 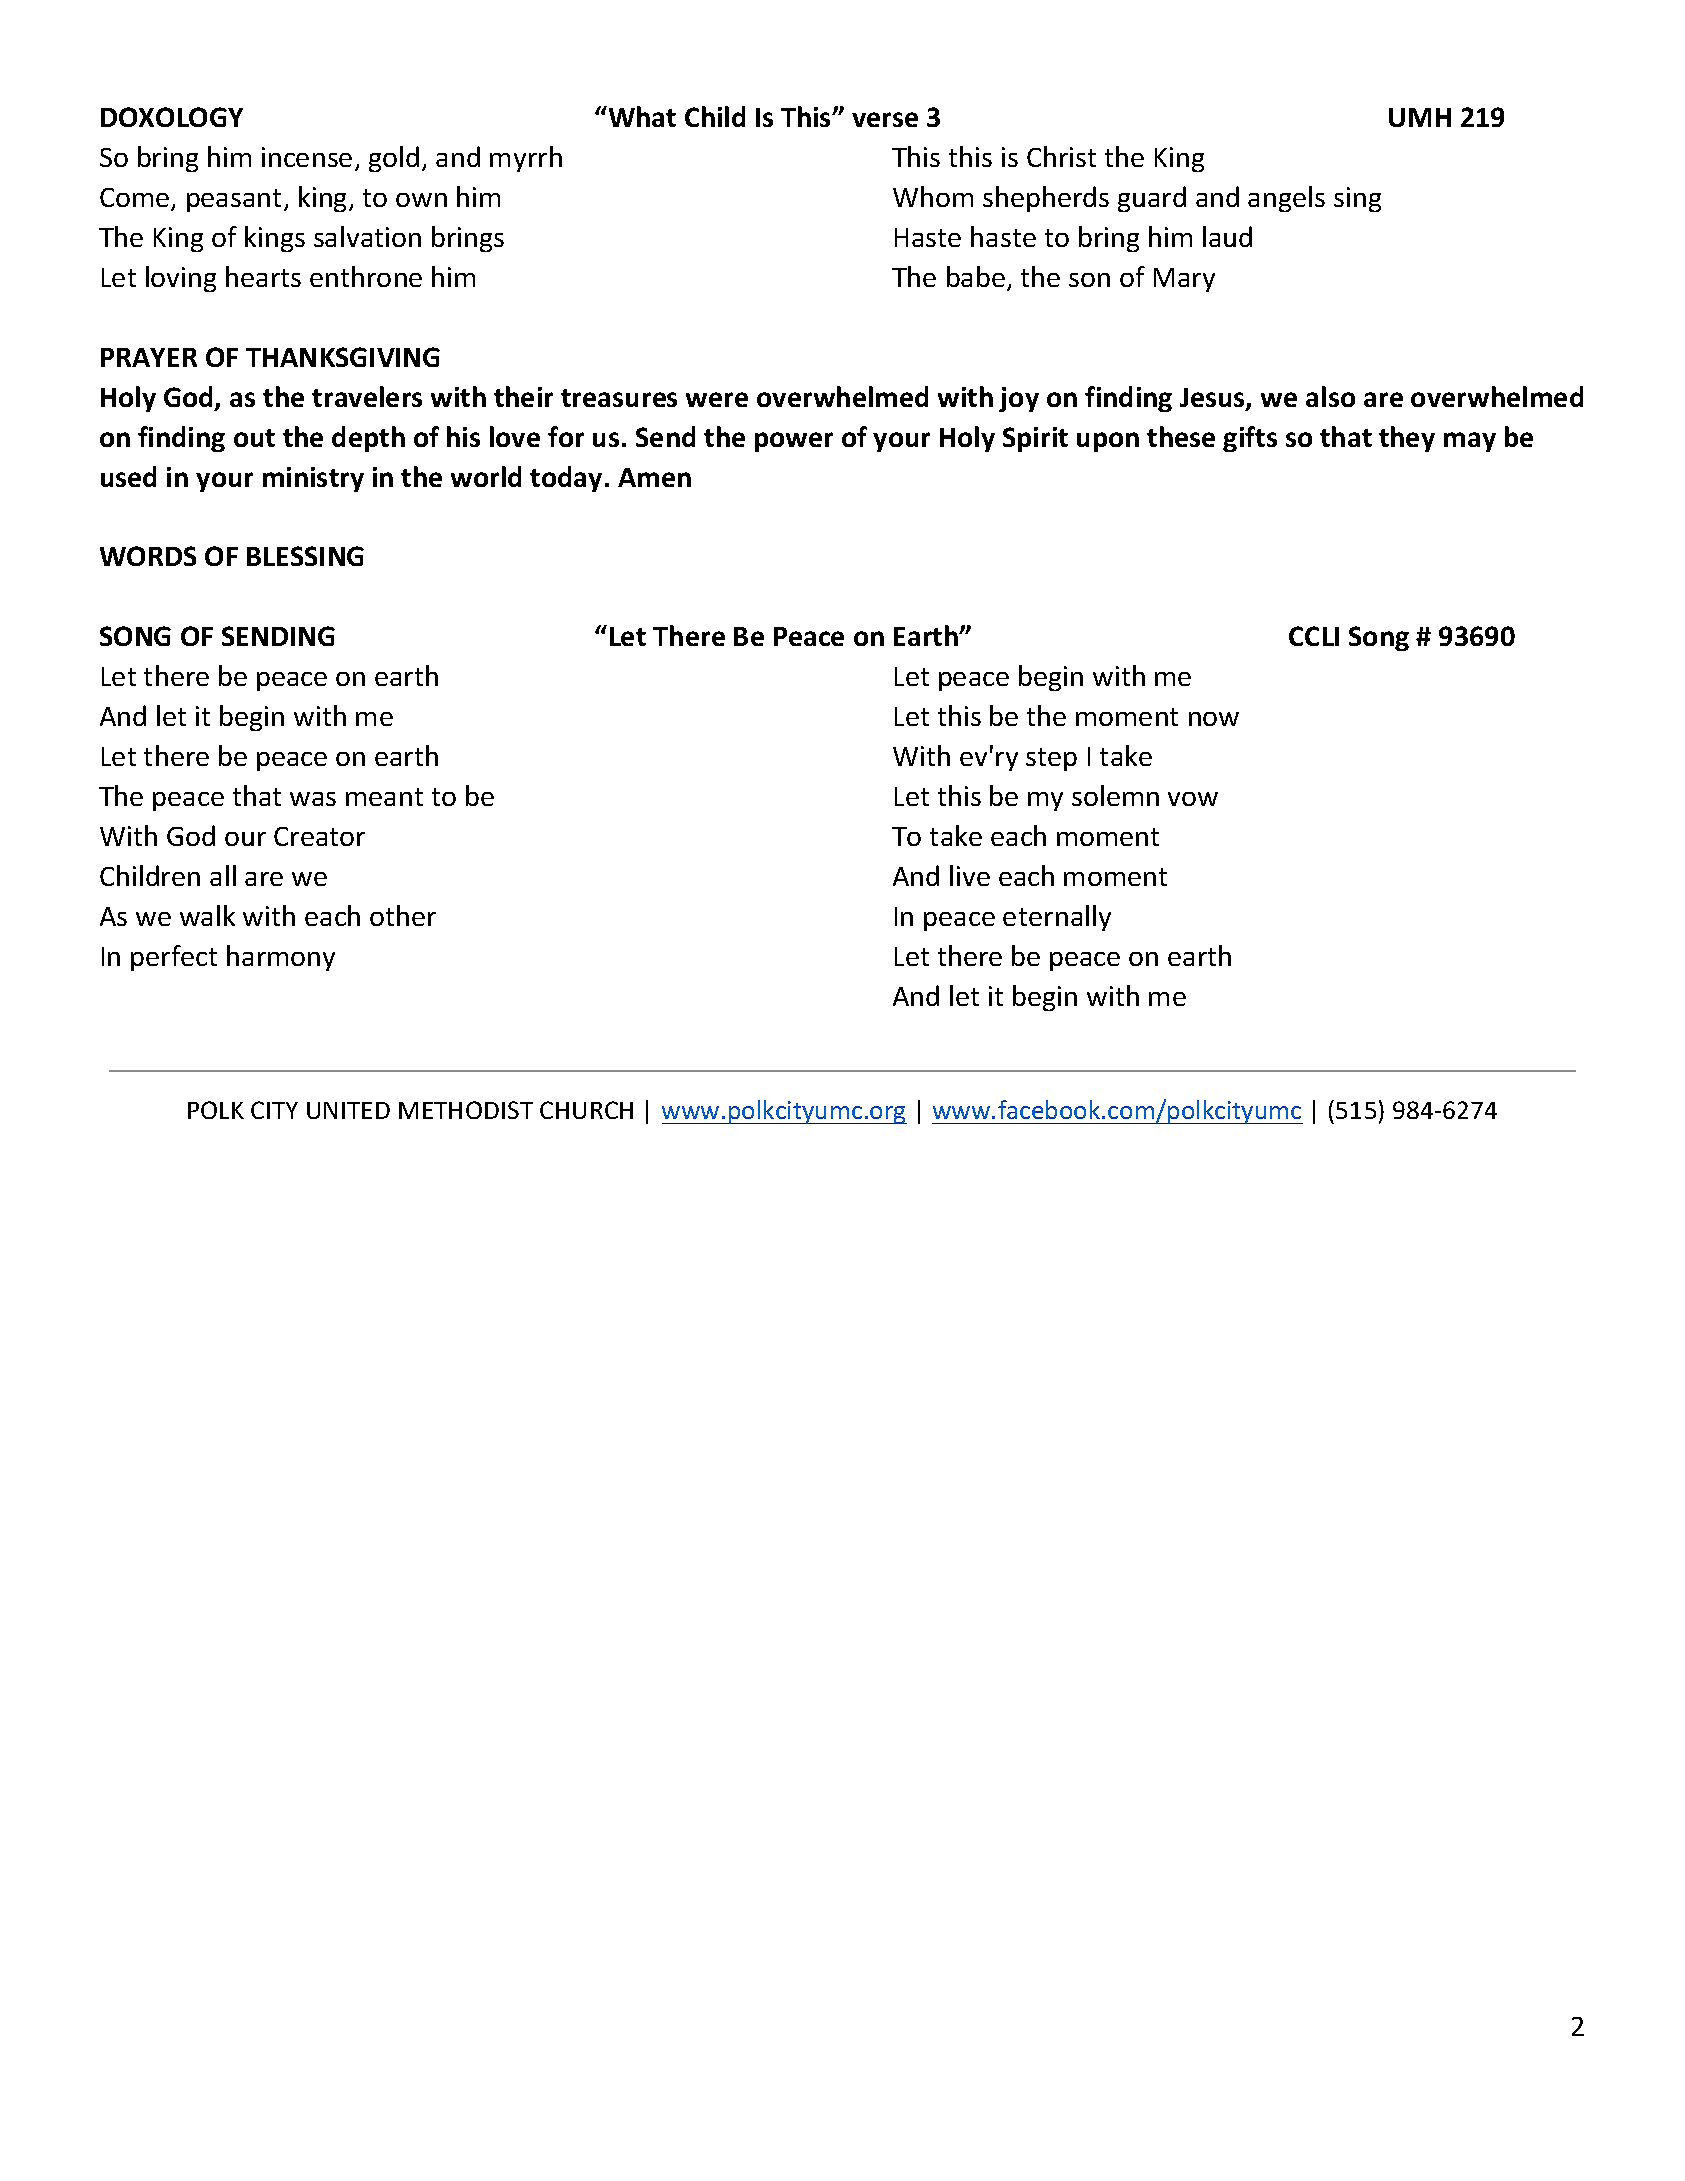 I want to click on CHURCH, so click(x=586, y=1110).
